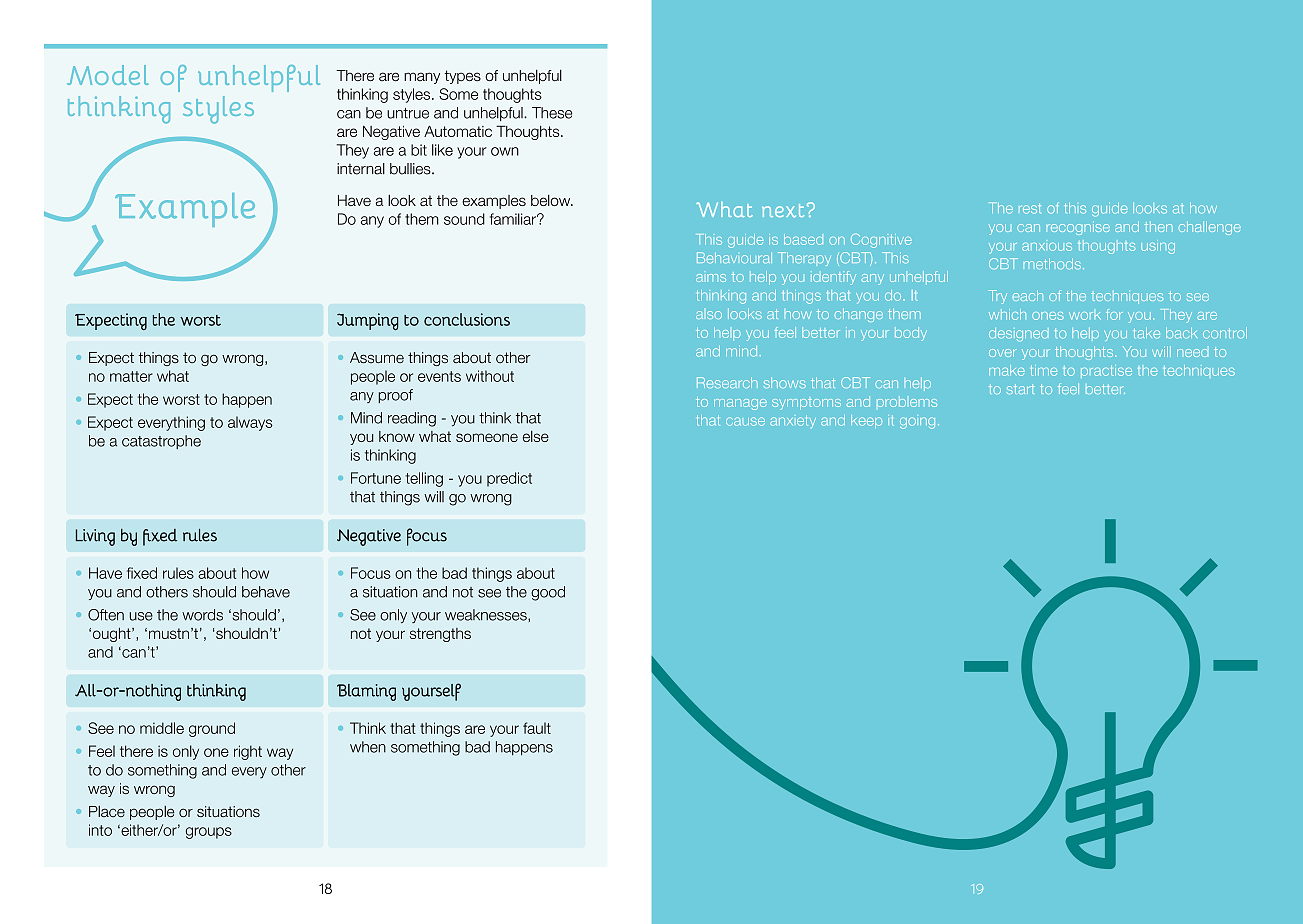 This screenshot has height=924, width=1303. I want to click on rest, so click(1030, 208).
